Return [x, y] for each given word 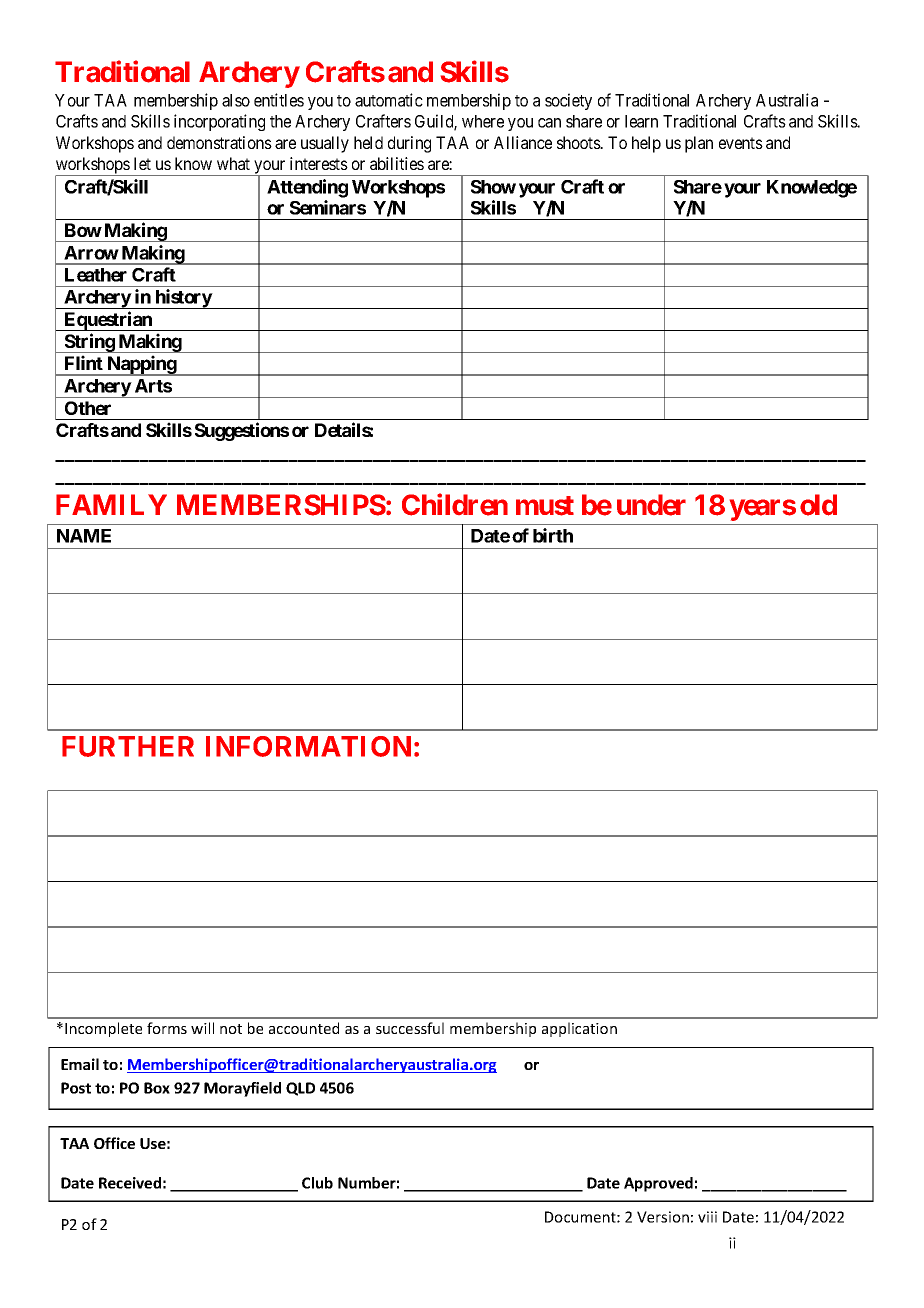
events [741, 143]
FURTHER [128, 746]
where [483, 121]
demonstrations [219, 142]
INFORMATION [308, 746]
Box [157, 1088]
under [651, 505]
